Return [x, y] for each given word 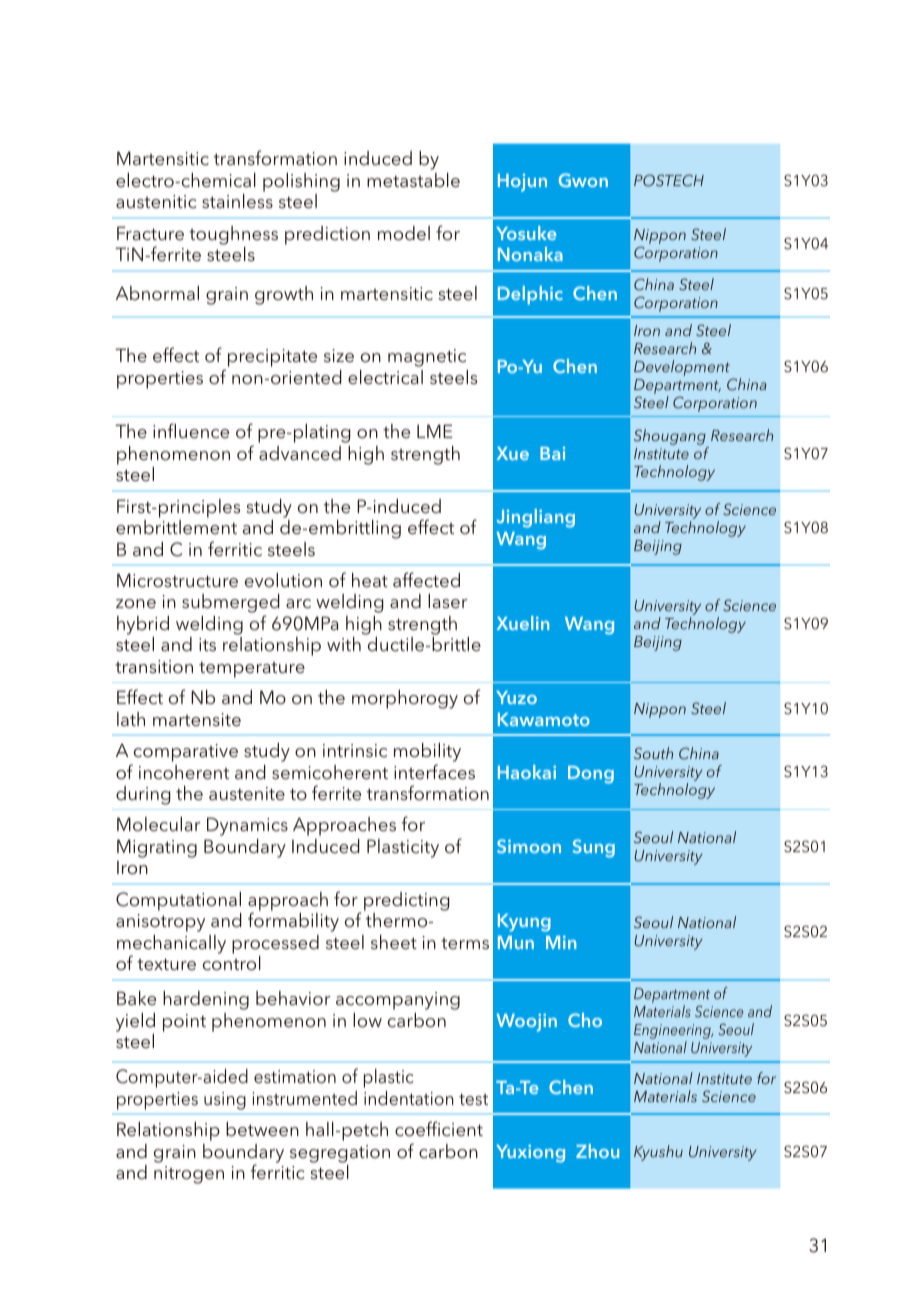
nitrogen [189, 1175]
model [404, 233]
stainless [237, 201]
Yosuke [526, 233]
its [207, 644]
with [344, 644]
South [653, 753]
